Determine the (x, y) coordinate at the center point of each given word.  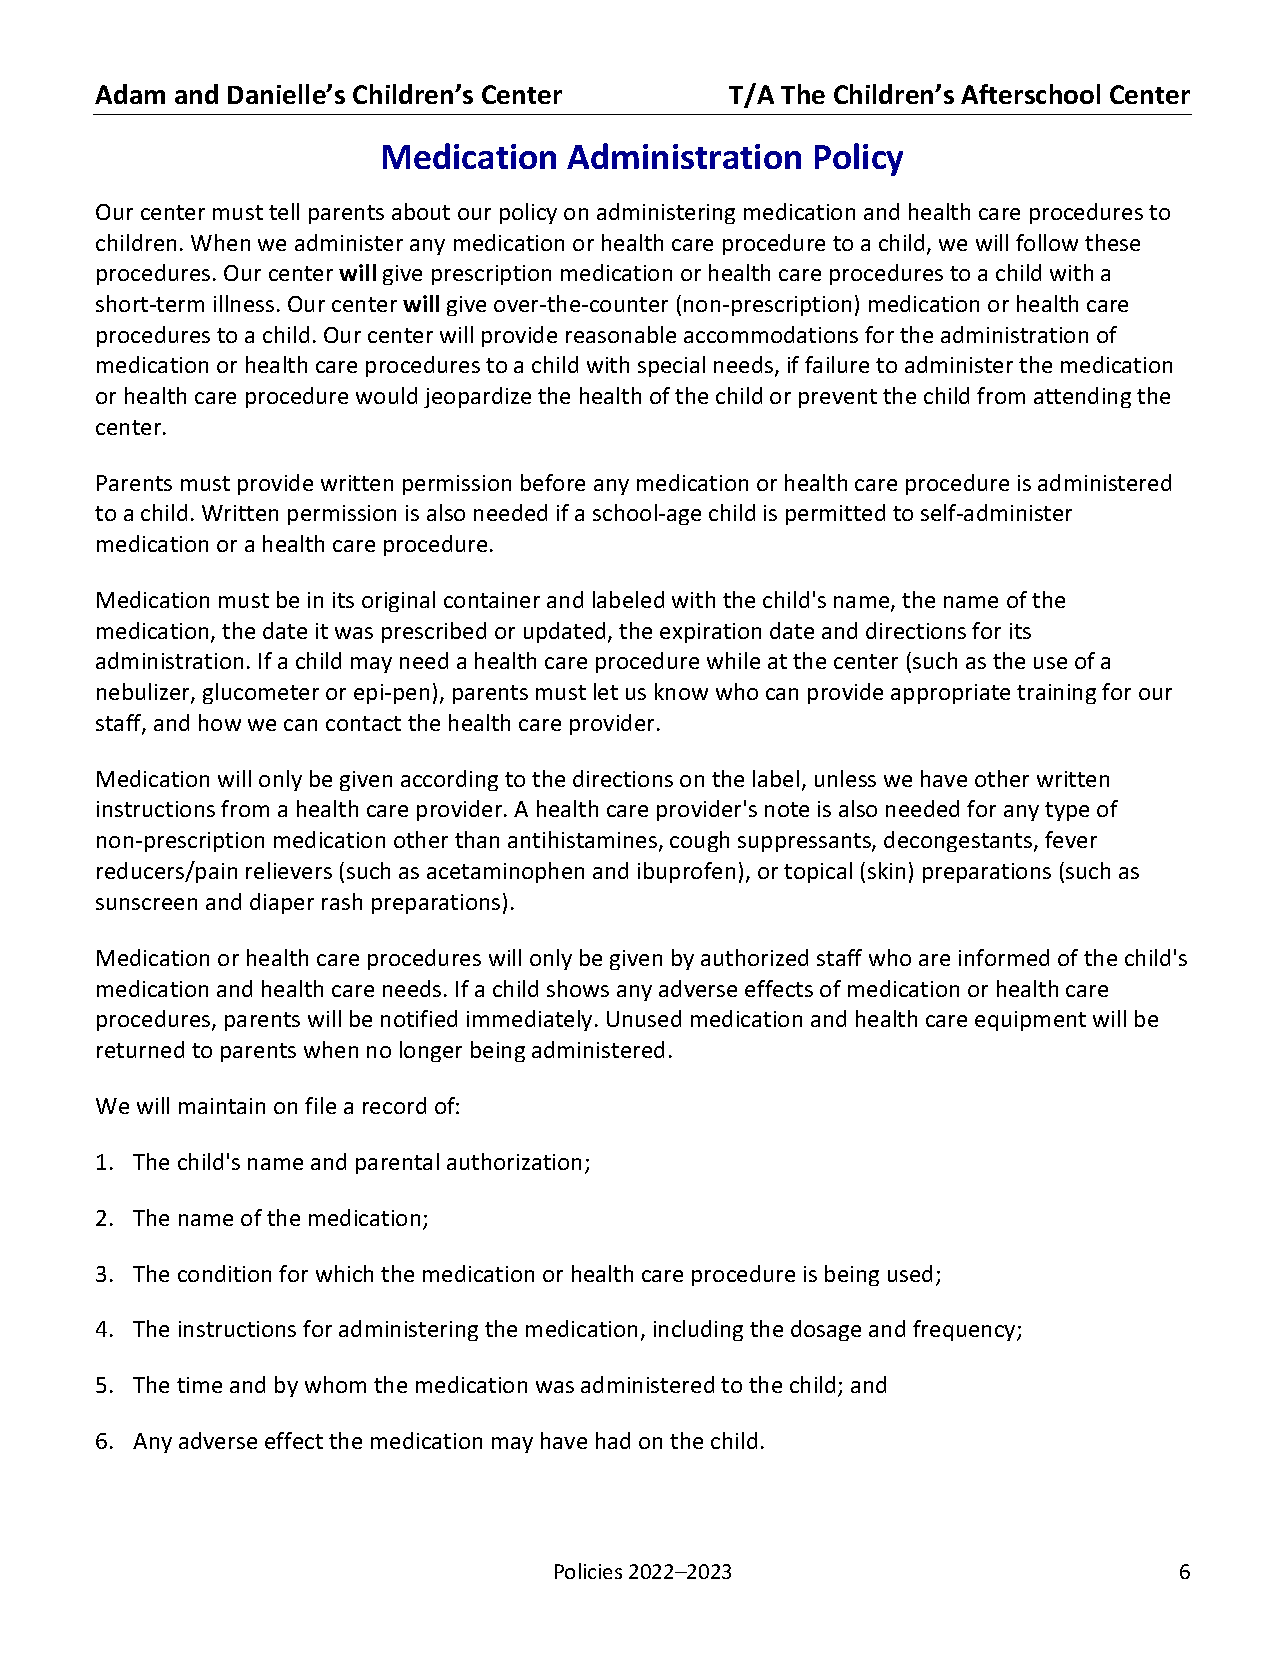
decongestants (959, 841)
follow (1047, 242)
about (421, 211)
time (199, 1385)
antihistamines (582, 839)
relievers (289, 870)
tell (284, 211)
